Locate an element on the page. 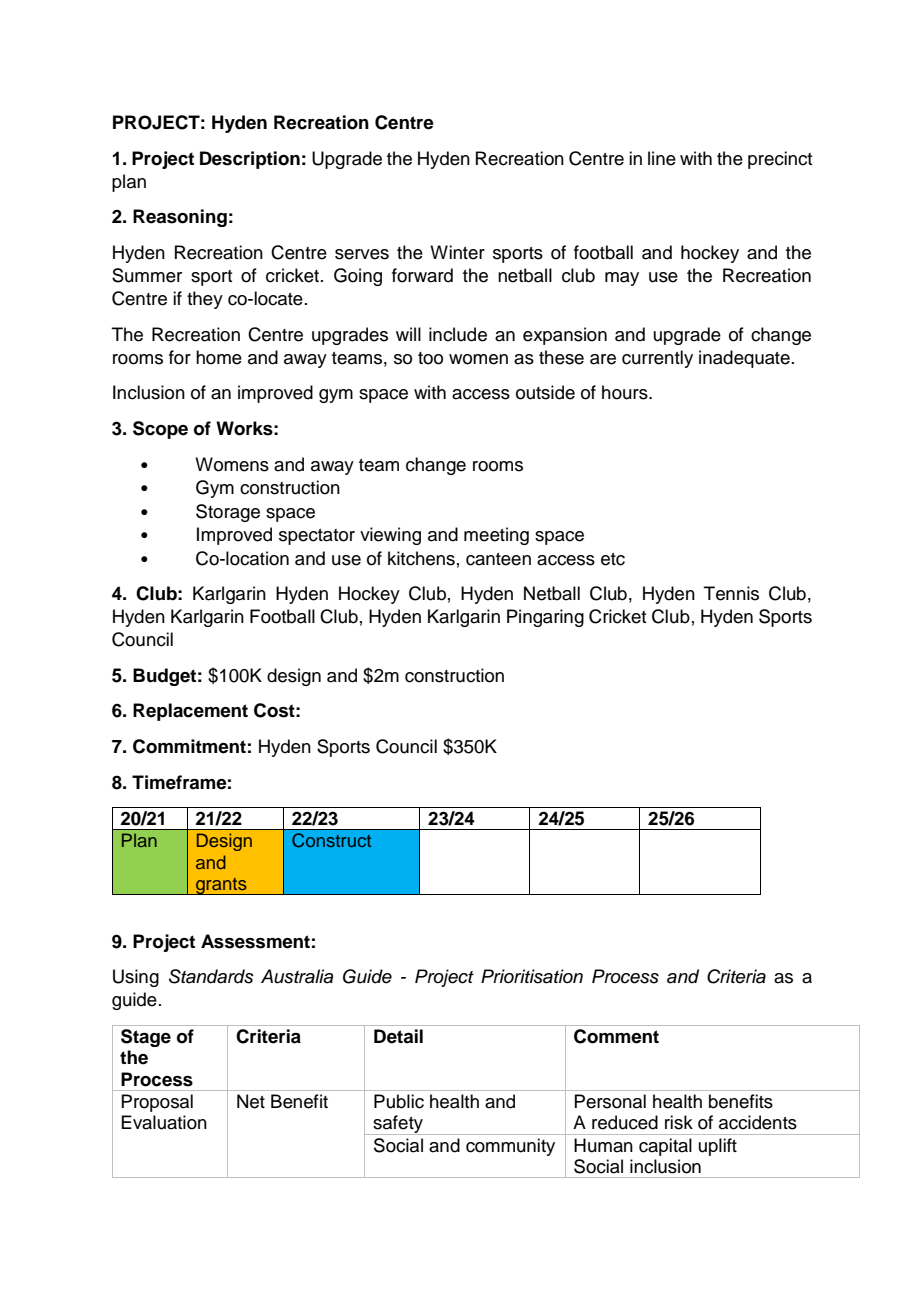 Image resolution: width=924 pixels, height=1308 pixels. safety is located at coordinates (398, 1125).
